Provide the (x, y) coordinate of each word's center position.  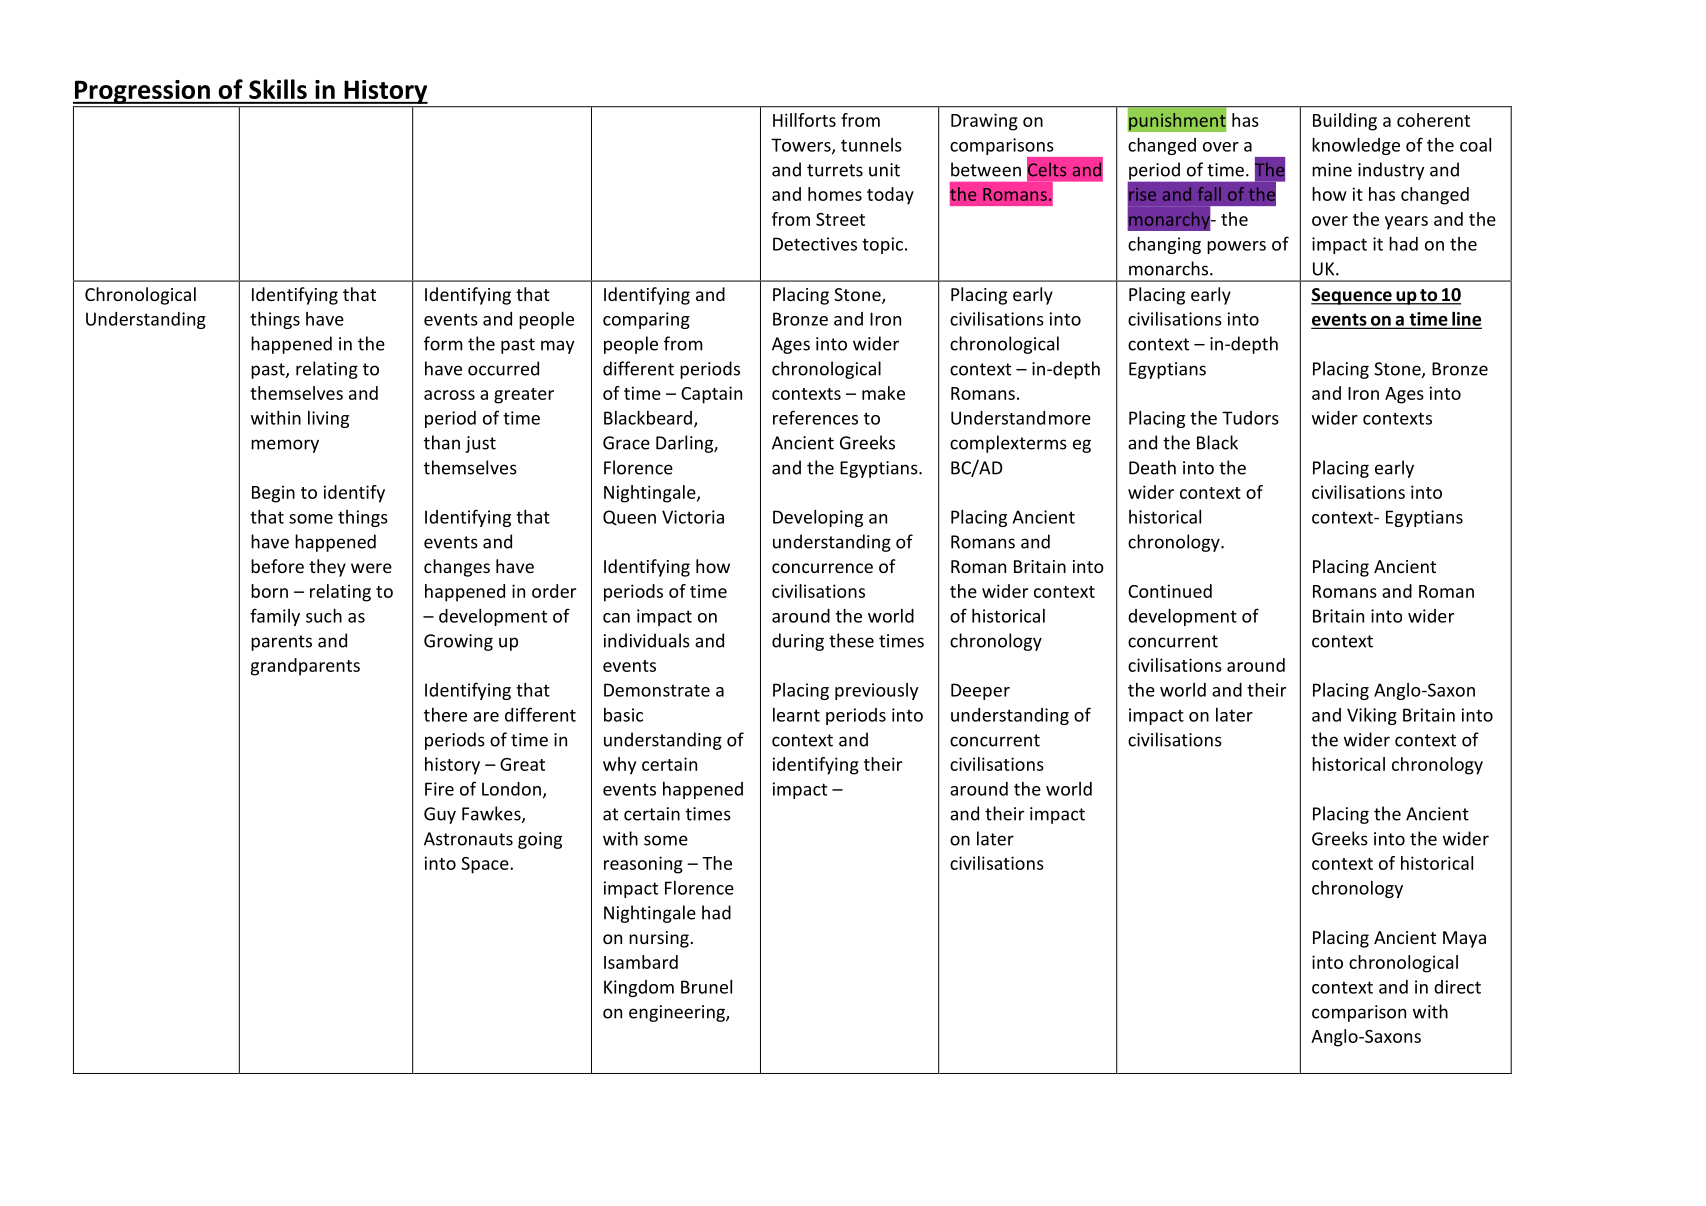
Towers (802, 146)
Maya (1464, 939)
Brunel (706, 986)
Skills (278, 89)
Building (1345, 122)
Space (486, 865)
